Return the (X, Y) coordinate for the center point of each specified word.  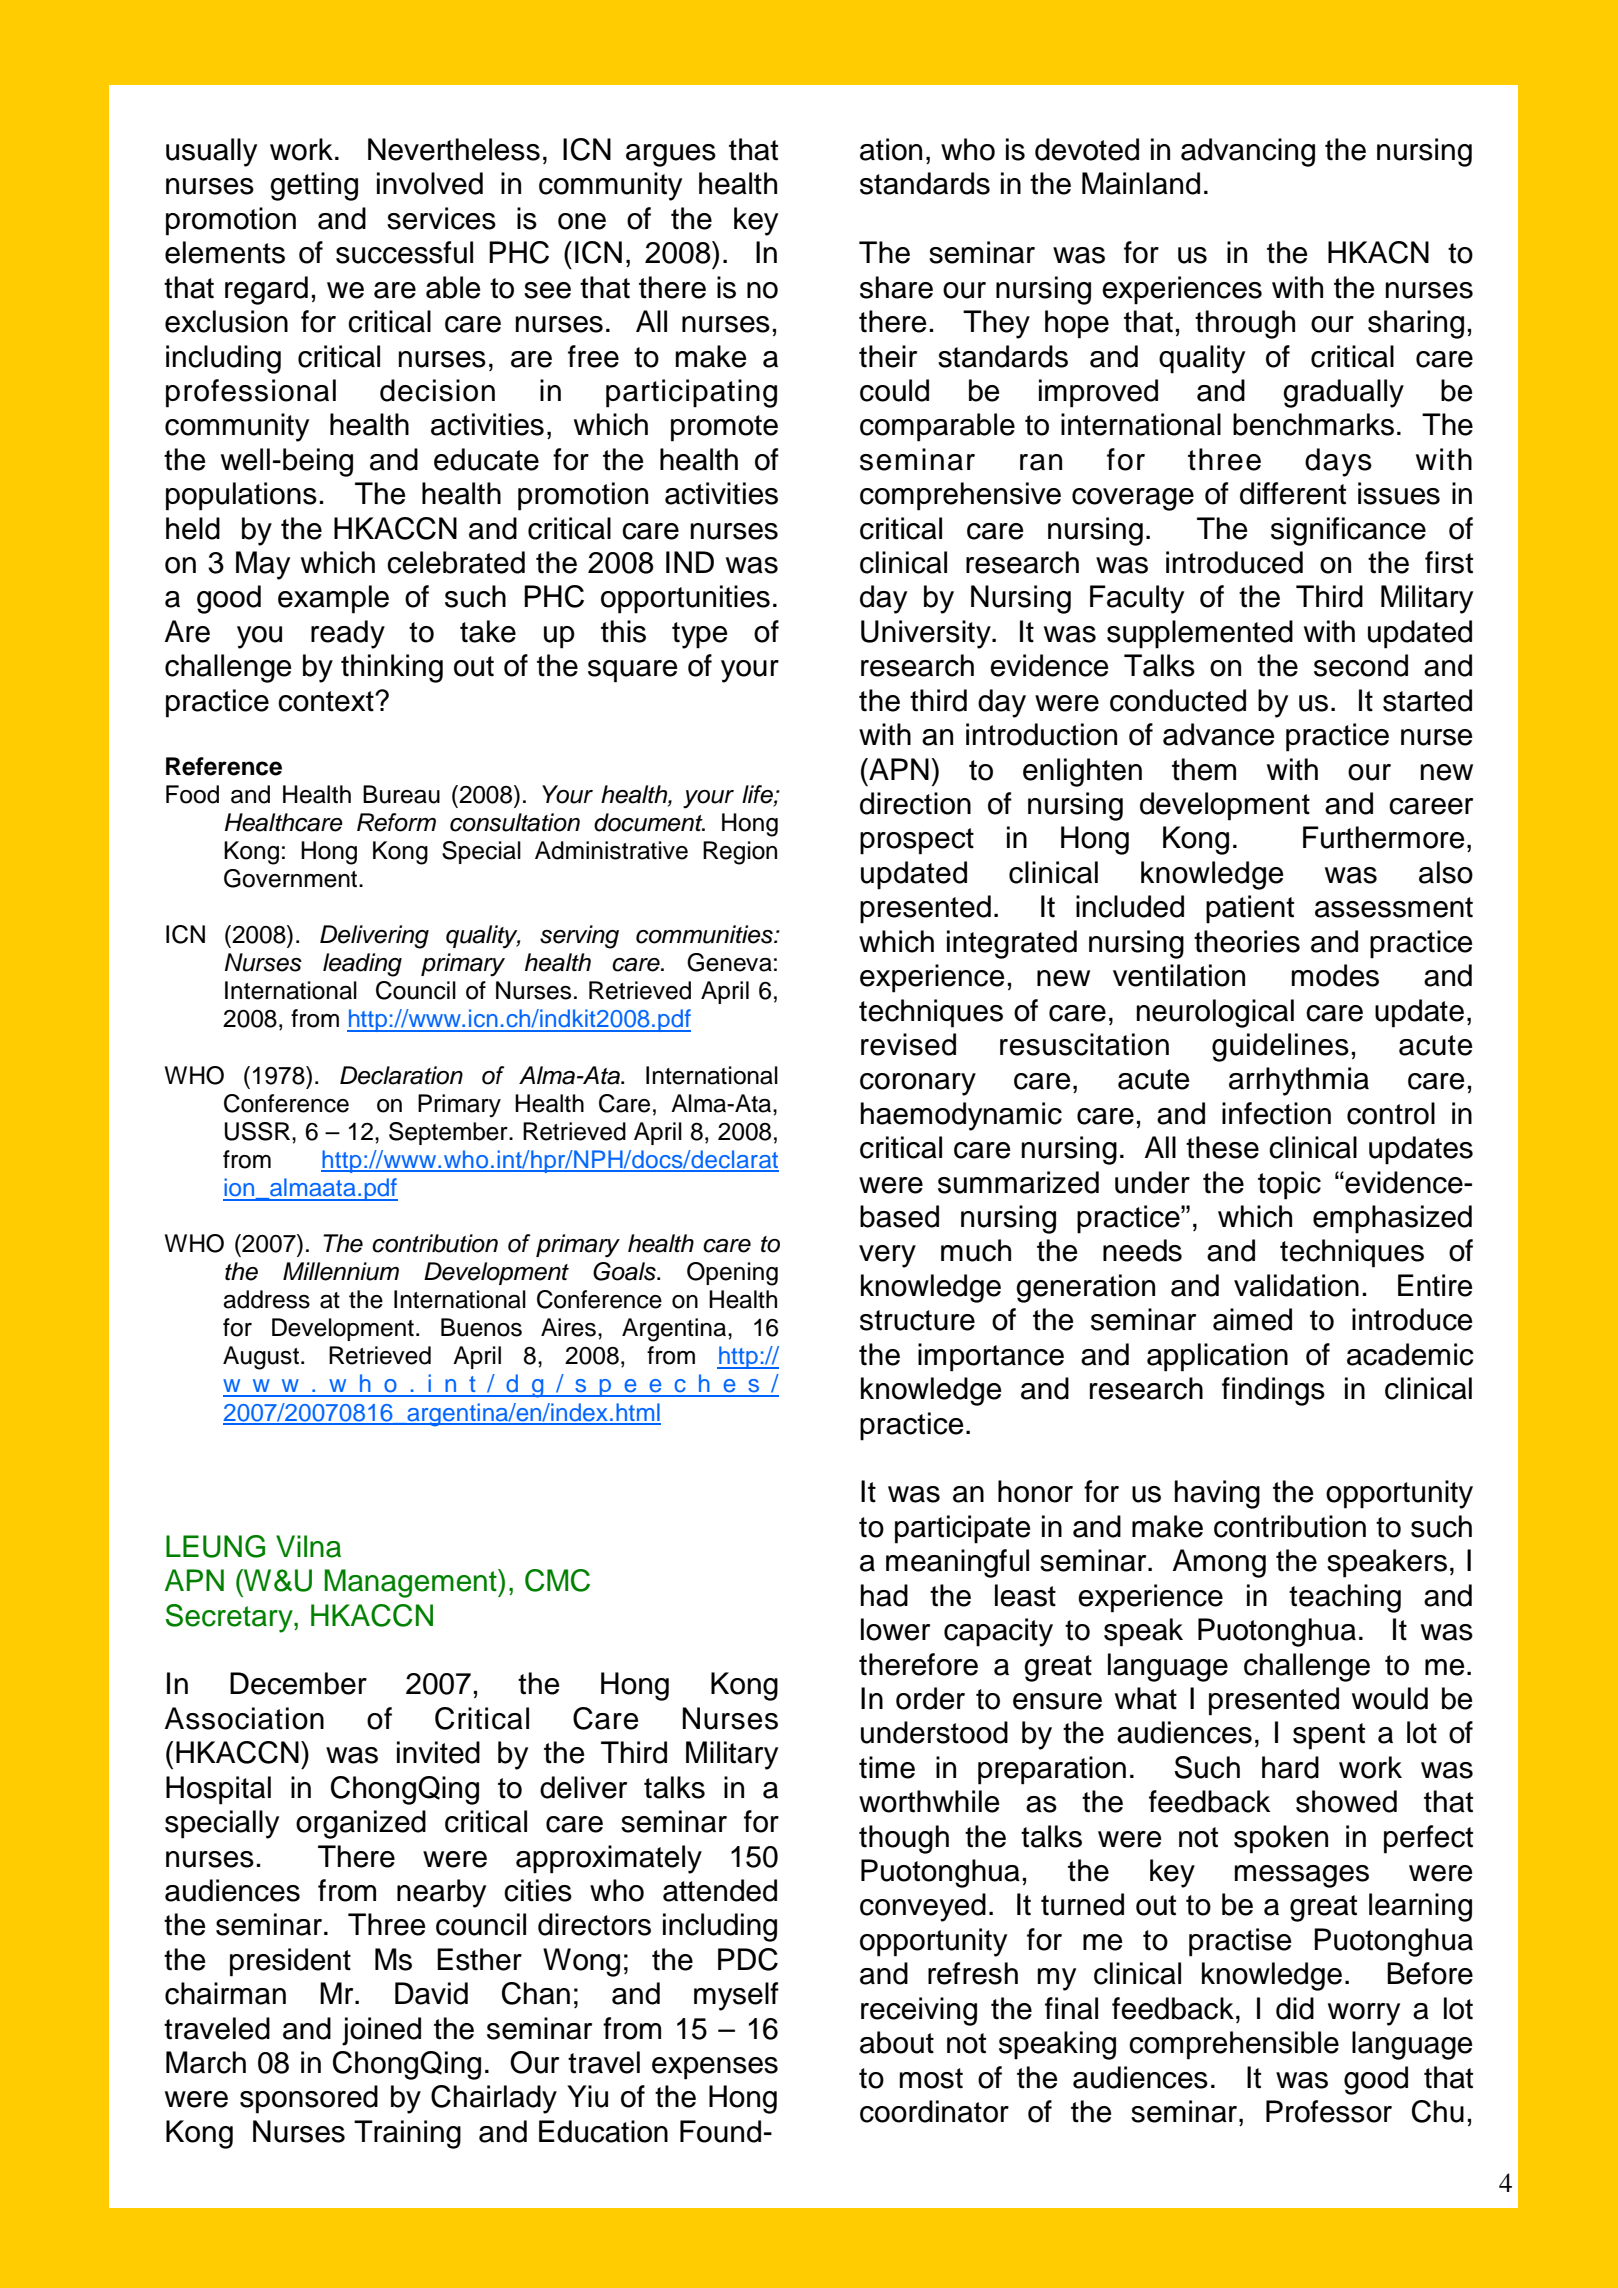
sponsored (309, 2099)
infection (1276, 1113)
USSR (259, 1131)
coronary (918, 1084)
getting (314, 186)
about (897, 2042)
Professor (1329, 2111)
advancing (1248, 152)
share (896, 287)
